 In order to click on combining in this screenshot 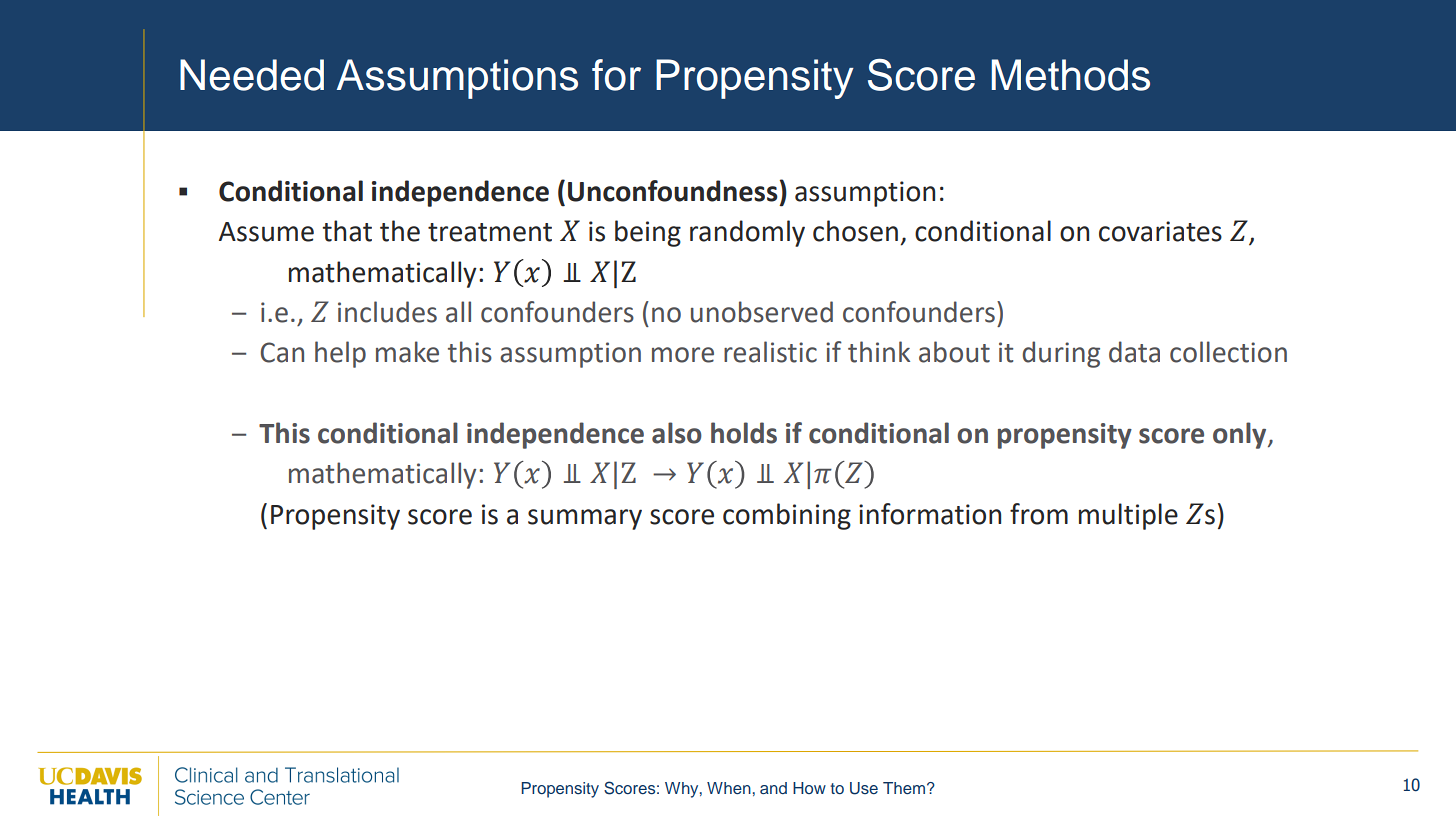, I will do `click(787, 516)`.
